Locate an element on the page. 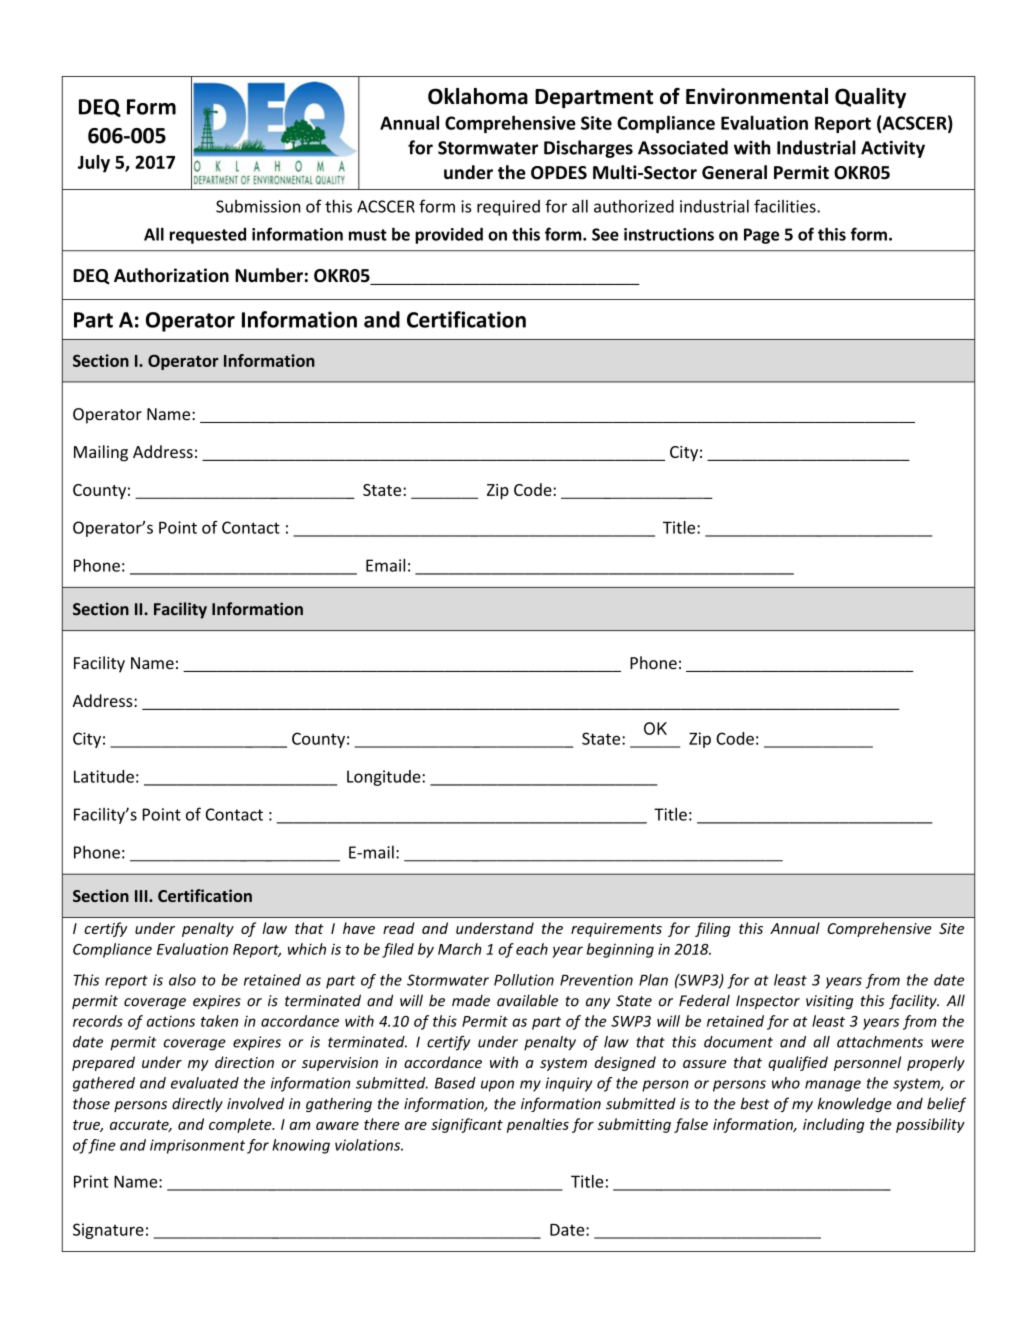 This document has width=1034, height=1338. provided is located at coordinates (449, 235).
